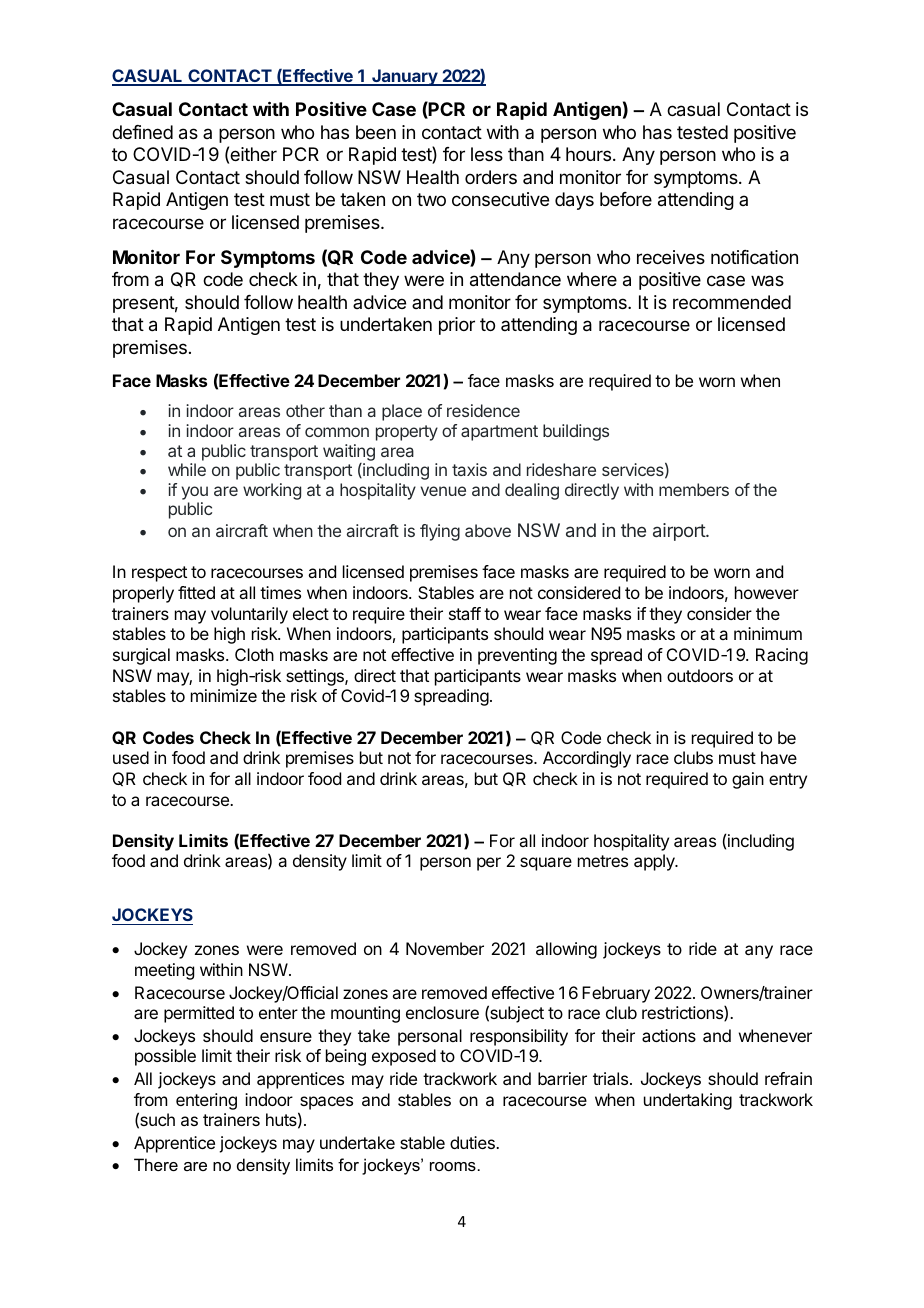  Describe the element at coordinates (680, 532) in the document. I see `airport` at that location.
